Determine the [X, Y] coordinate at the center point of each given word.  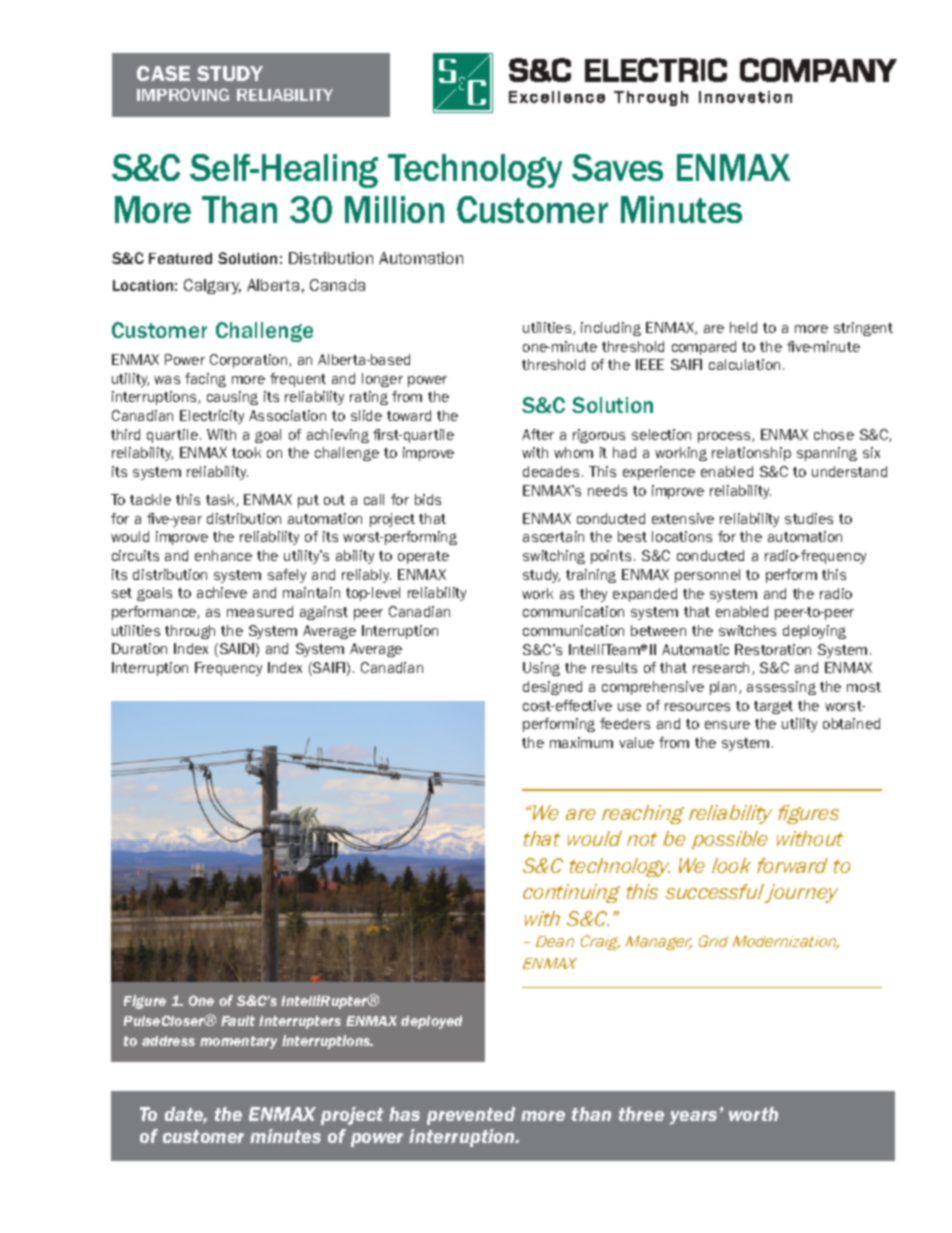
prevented [471, 1116]
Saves [617, 167]
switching [554, 557]
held [743, 327]
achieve [222, 592]
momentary [238, 1042]
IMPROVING [183, 94]
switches [747, 630]
